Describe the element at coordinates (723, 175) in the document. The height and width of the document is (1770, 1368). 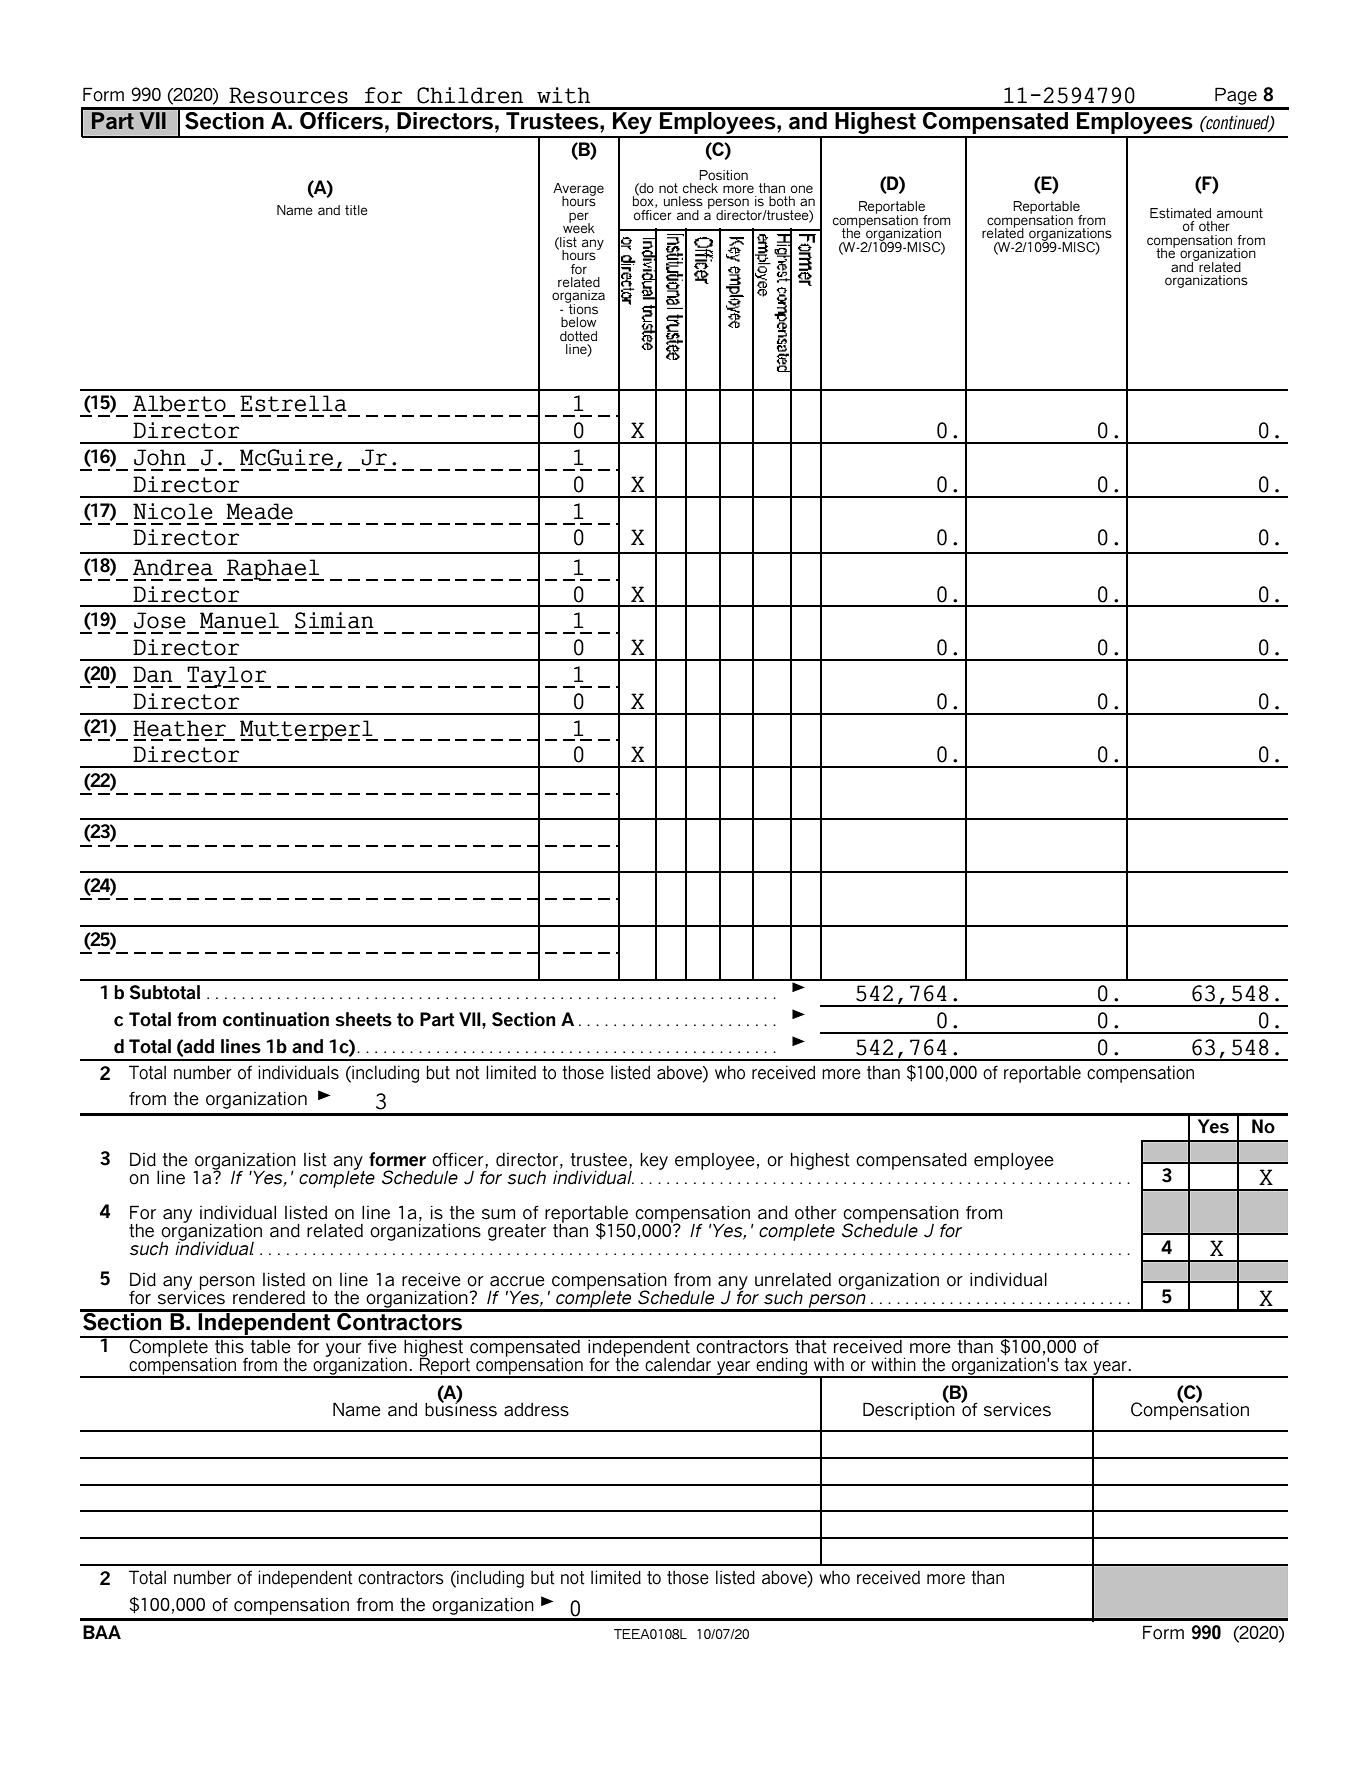
I see `Position` at that location.
